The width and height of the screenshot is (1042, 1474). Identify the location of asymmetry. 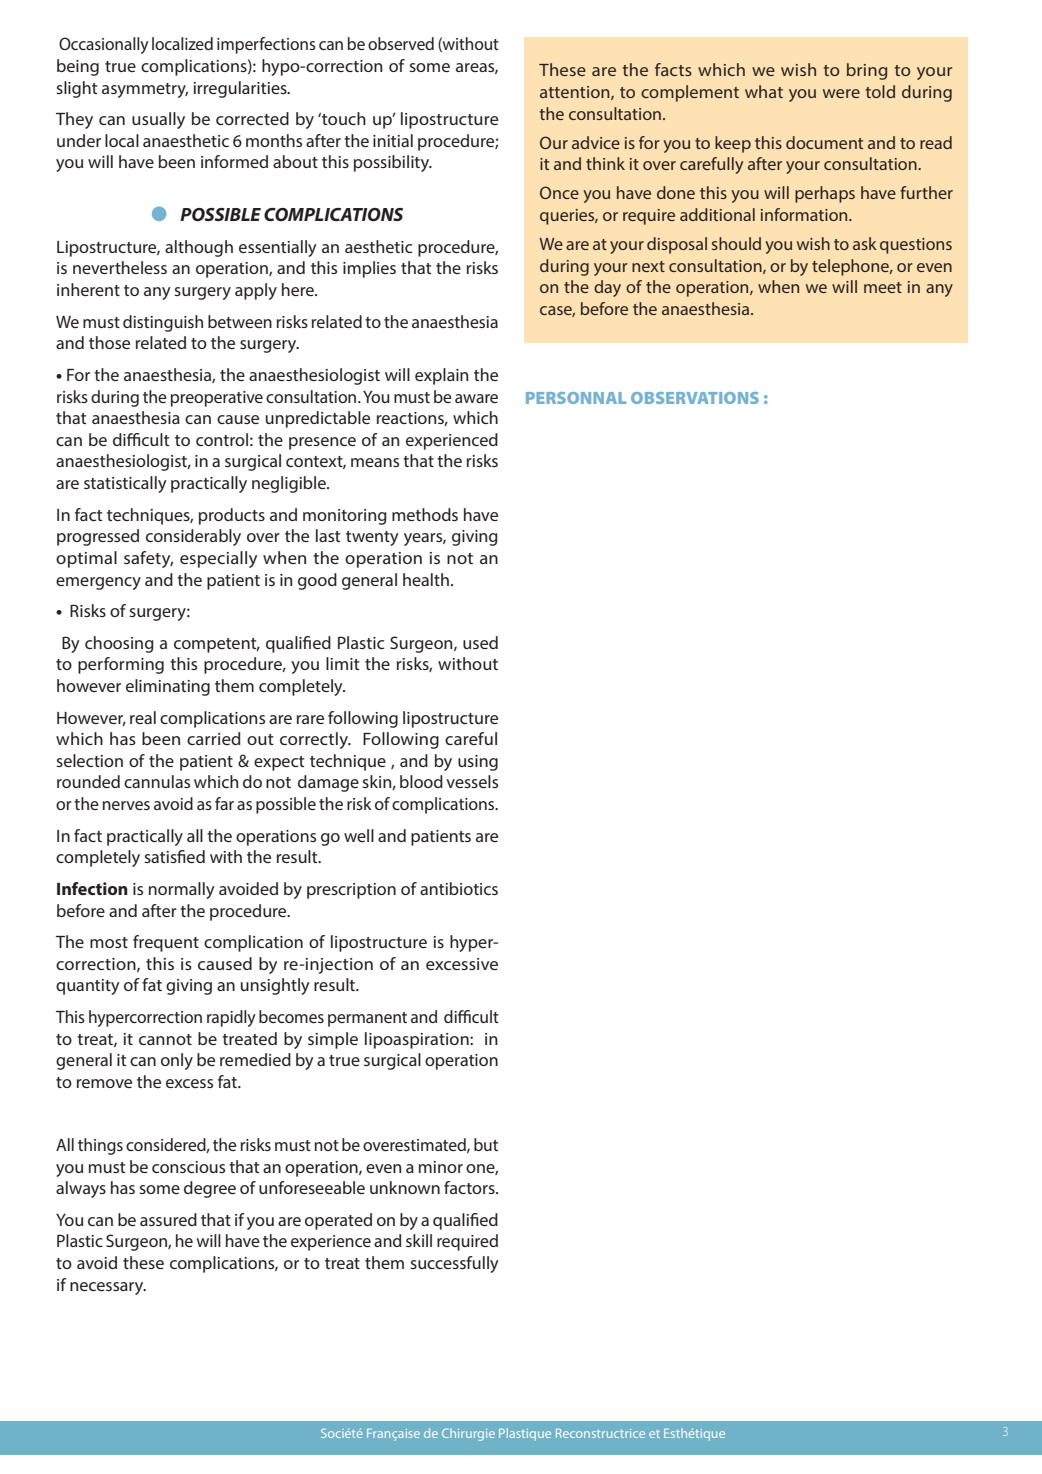
(145, 90).
